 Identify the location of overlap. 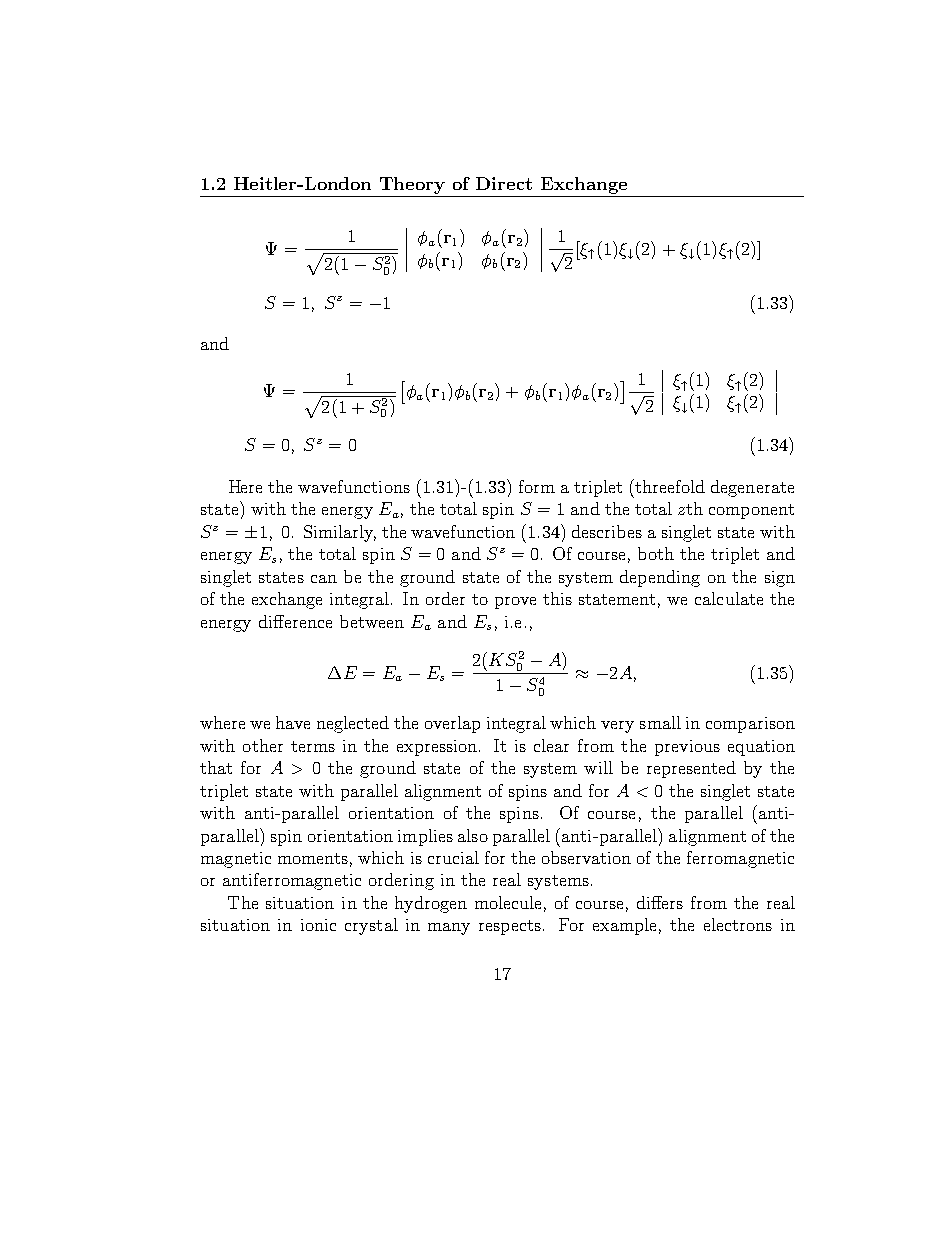
(452, 724).
